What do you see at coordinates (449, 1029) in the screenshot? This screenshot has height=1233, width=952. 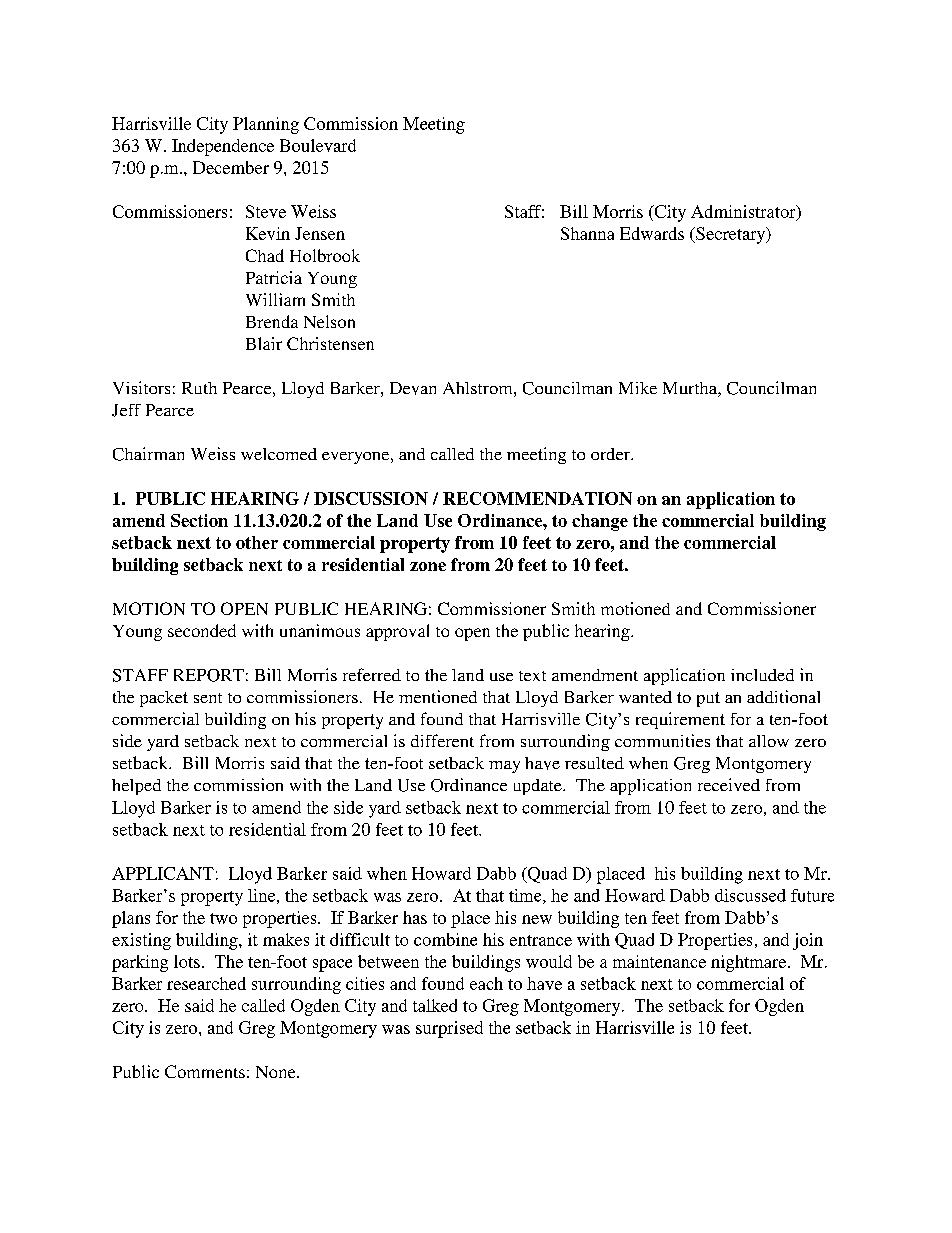 I see `surprised` at bounding box center [449, 1029].
